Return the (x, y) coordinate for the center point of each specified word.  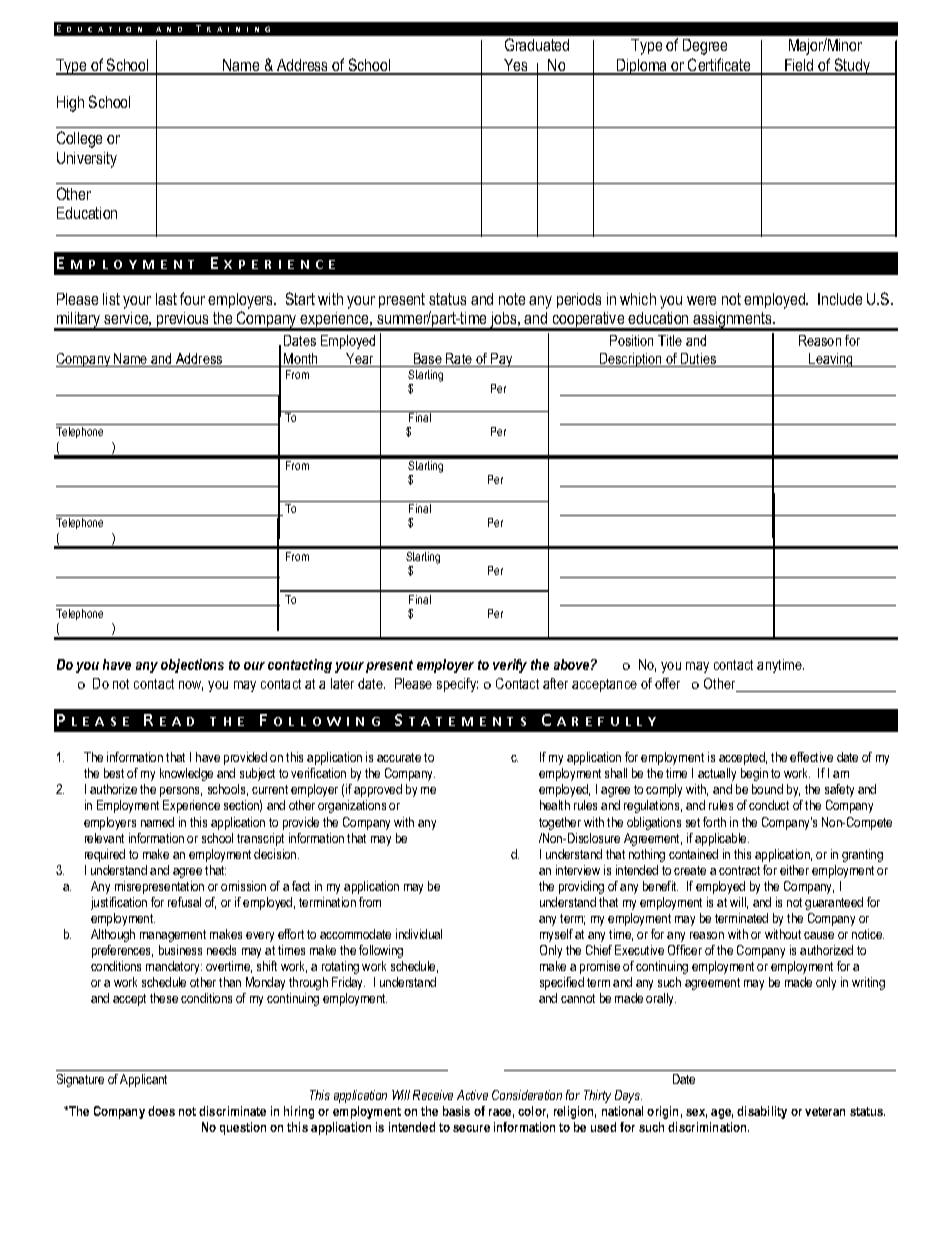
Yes (516, 66)
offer (667, 683)
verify (510, 666)
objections (192, 666)
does (161, 1111)
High (70, 104)
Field (799, 66)
